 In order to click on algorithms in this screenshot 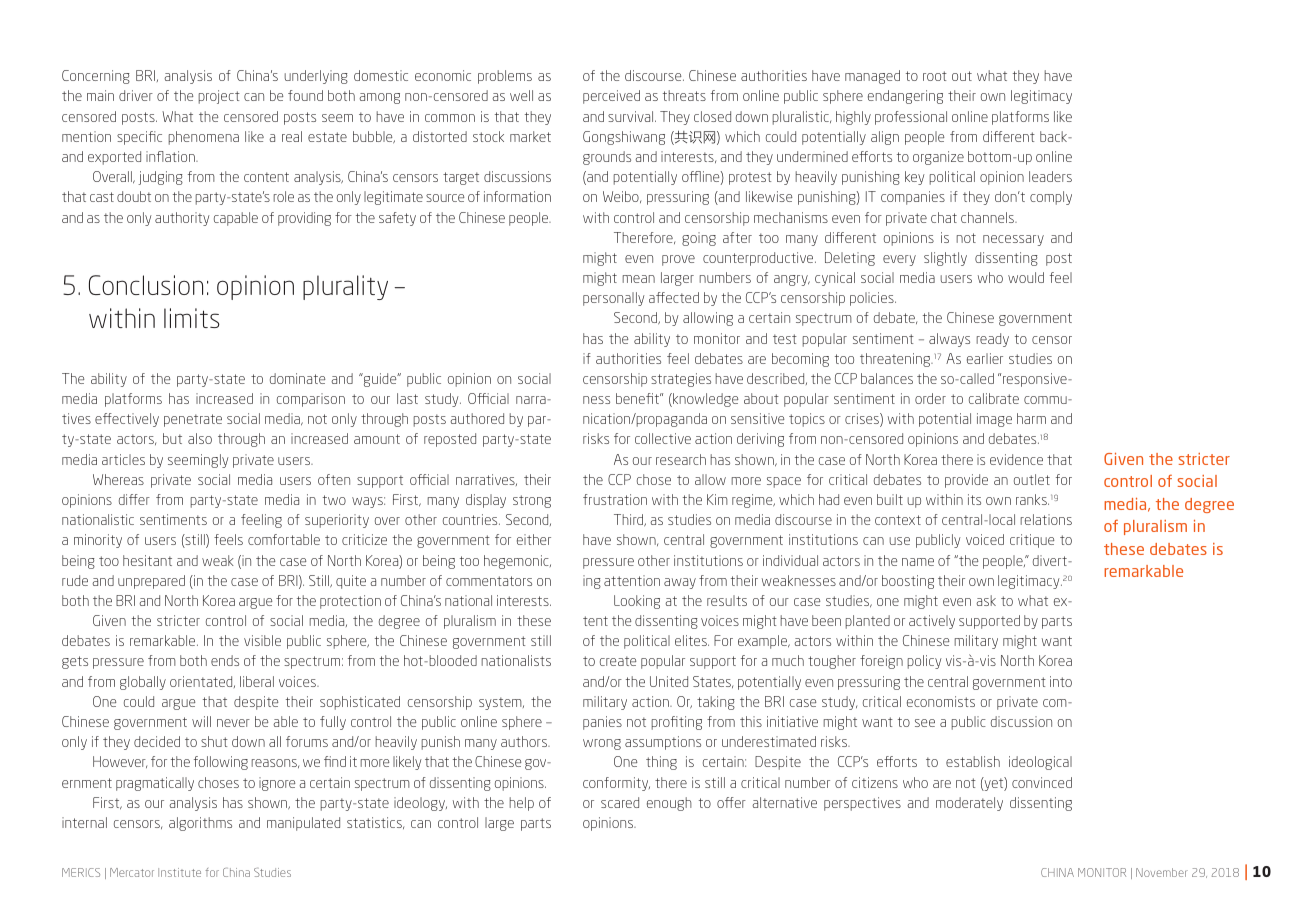, I will do `click(200, 824)`.
